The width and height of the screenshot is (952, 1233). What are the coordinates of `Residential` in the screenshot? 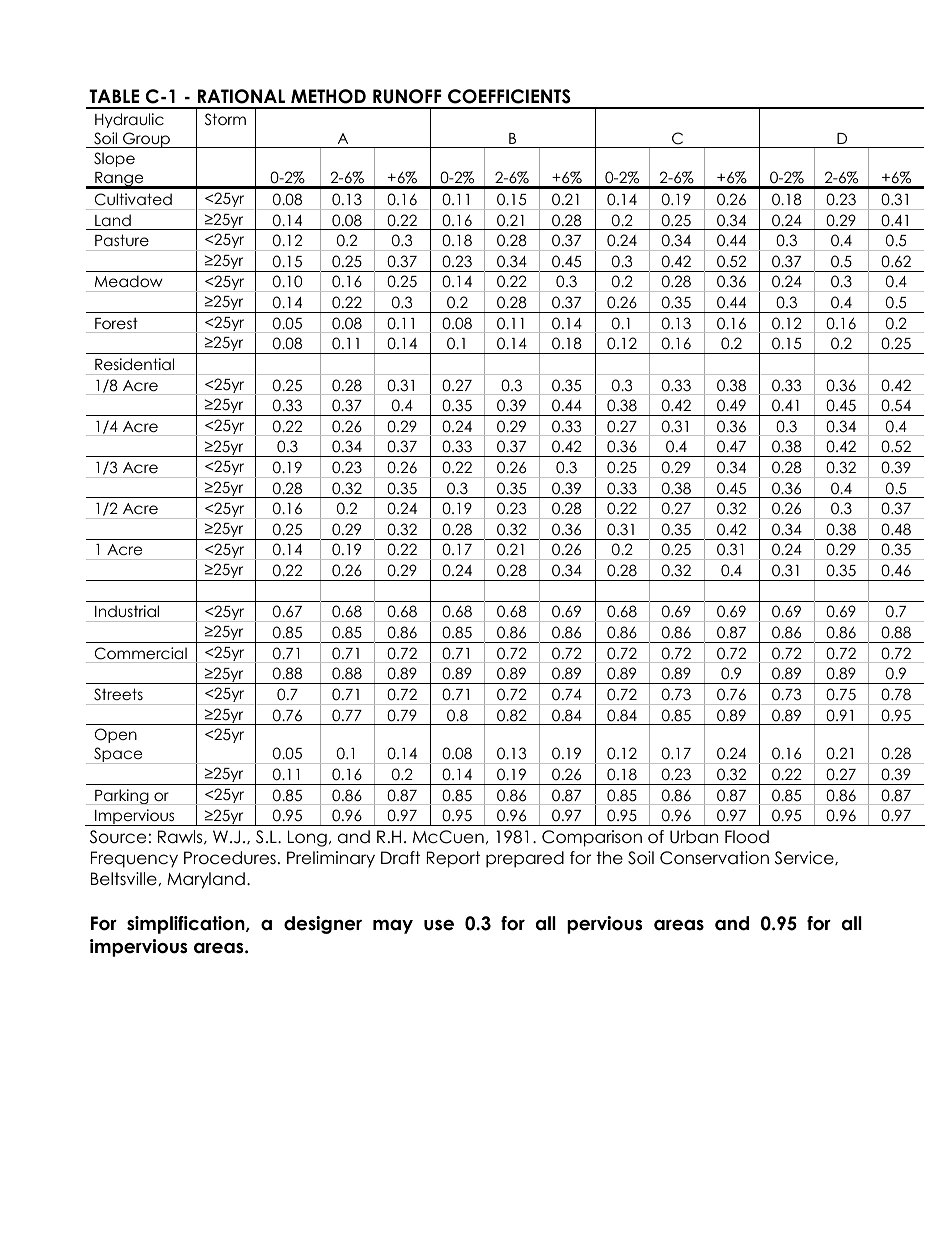 It's located at (134, 364).
